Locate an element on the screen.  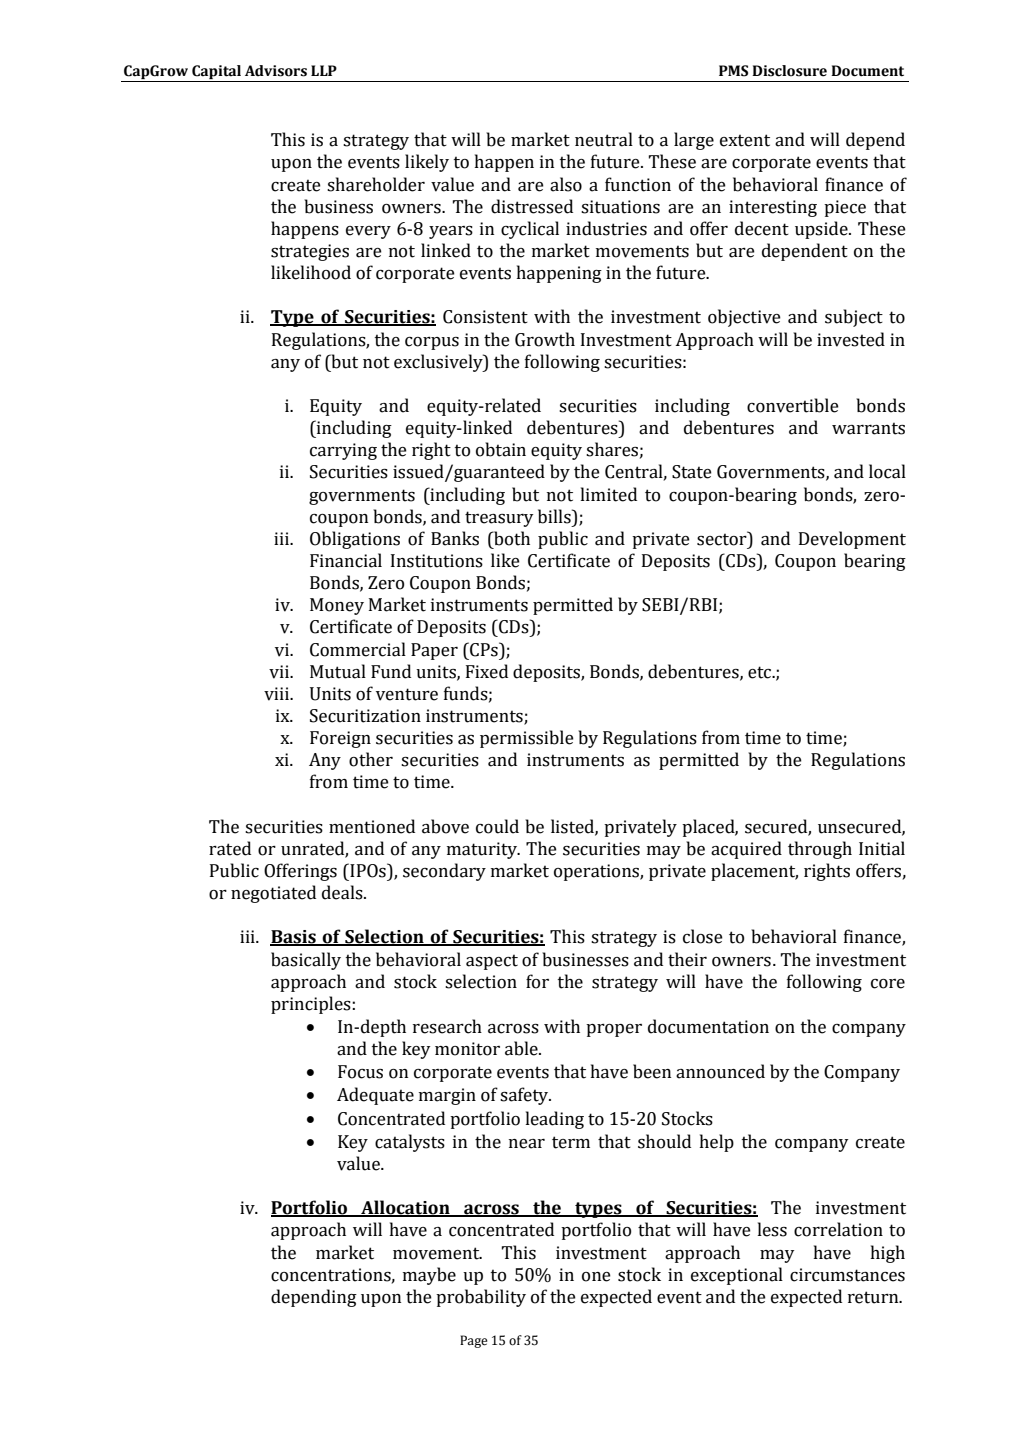
neutral is located at coordinates (604, 139).
